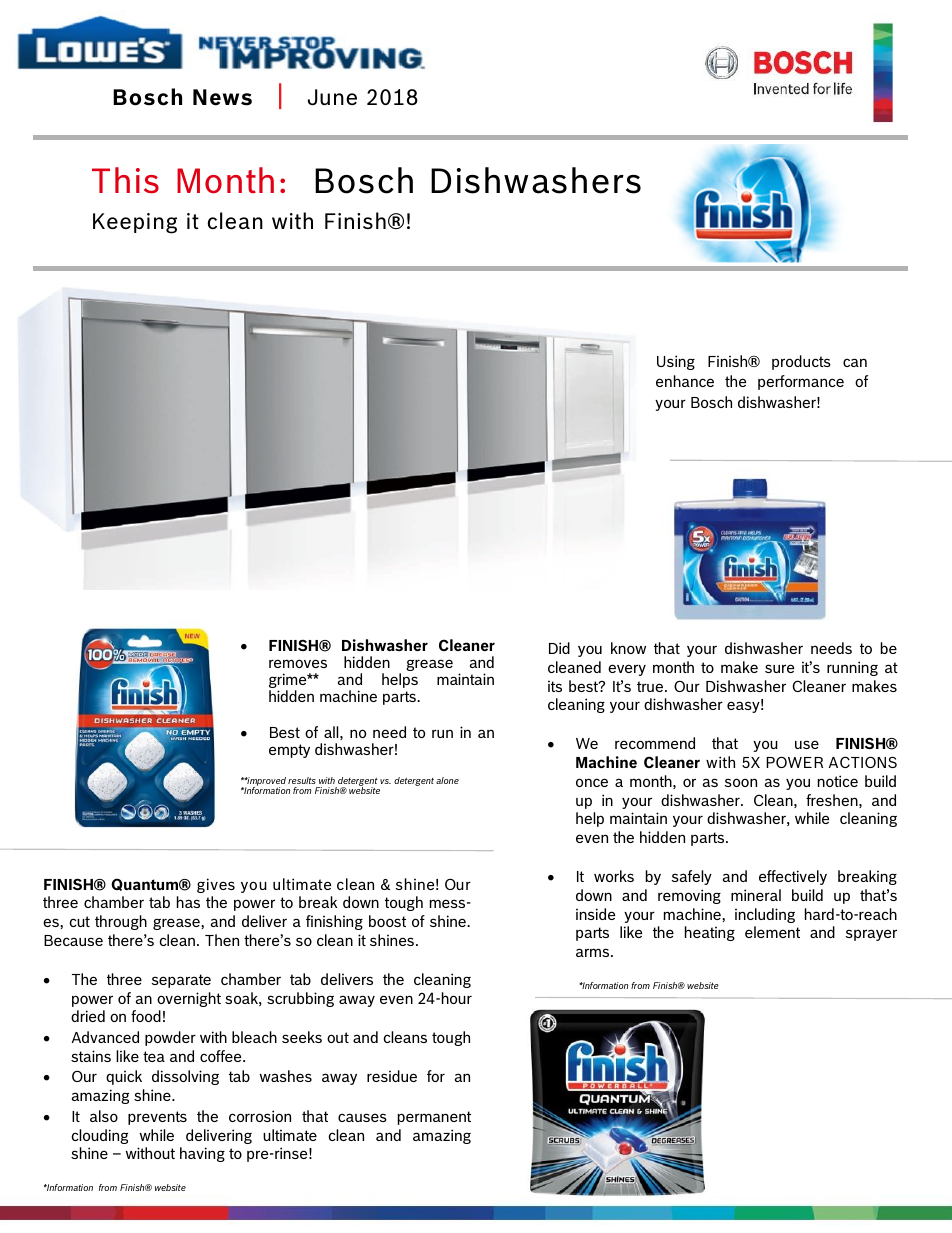  What do you see at coordinates (779, 668) in the page?
I see `sure` at bounding box center [779, 668].
